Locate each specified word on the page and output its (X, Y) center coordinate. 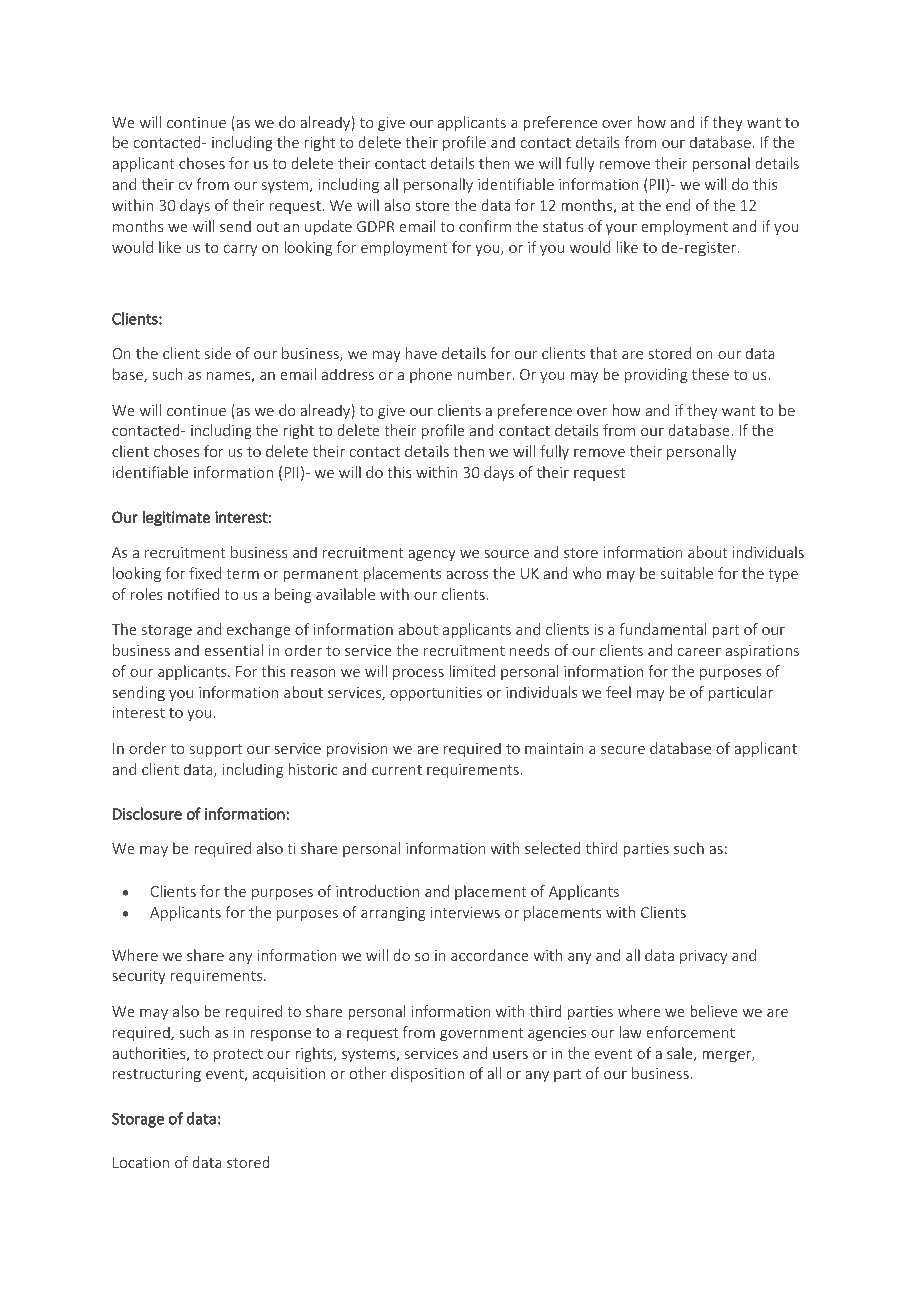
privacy (703, 957)
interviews (465, 912)
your (621, 229)
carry (240, 250)
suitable (687, 573)
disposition (427, 1074)
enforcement (690, 1032)
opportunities (436, 694)
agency (432, 555)
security (139, 977)
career (699, 652)
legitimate (176, 518)
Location (141, 1162)
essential (233, 650)
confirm (485, 226)
